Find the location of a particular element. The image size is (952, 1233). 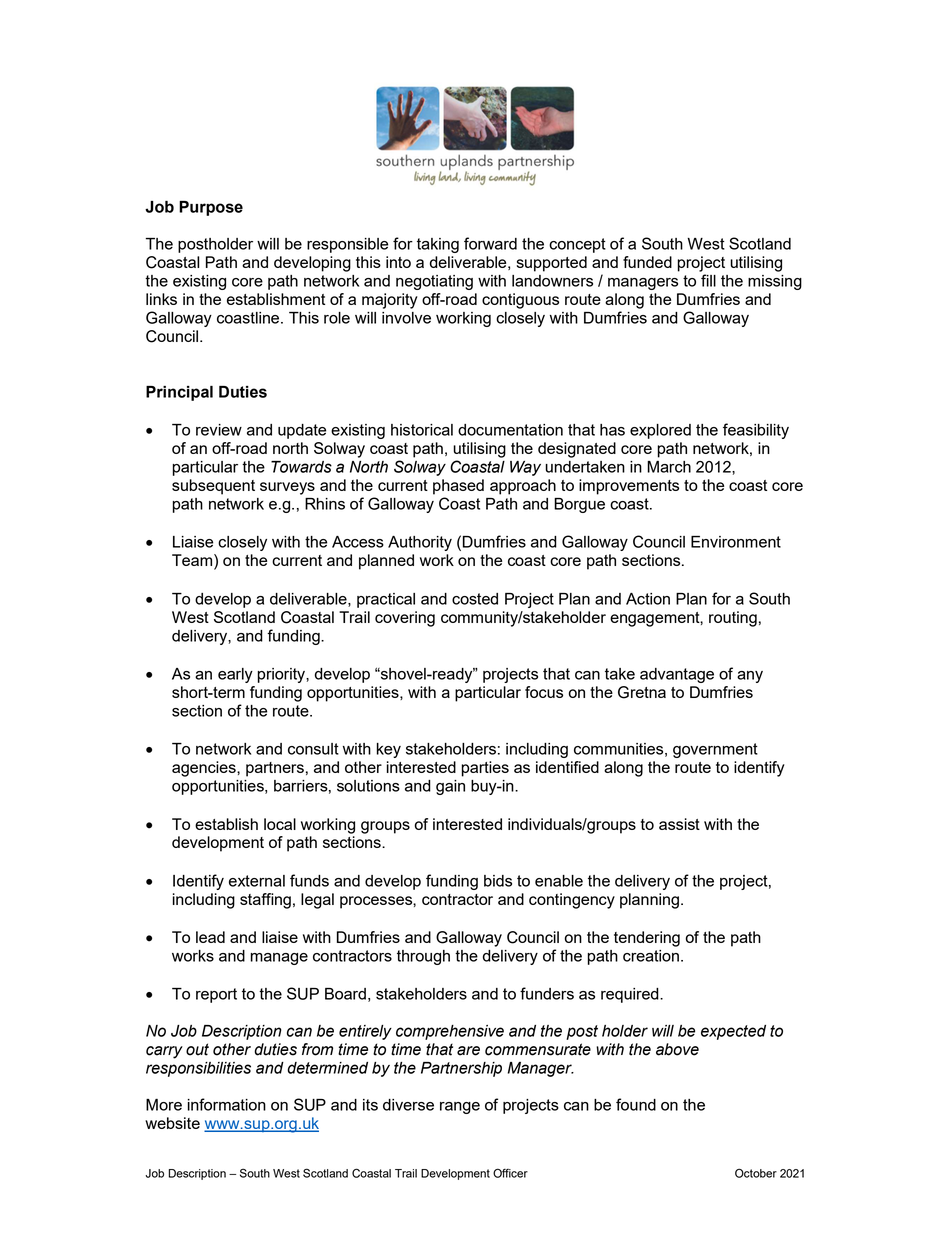

advantage is located at coordinates (677, 675).
